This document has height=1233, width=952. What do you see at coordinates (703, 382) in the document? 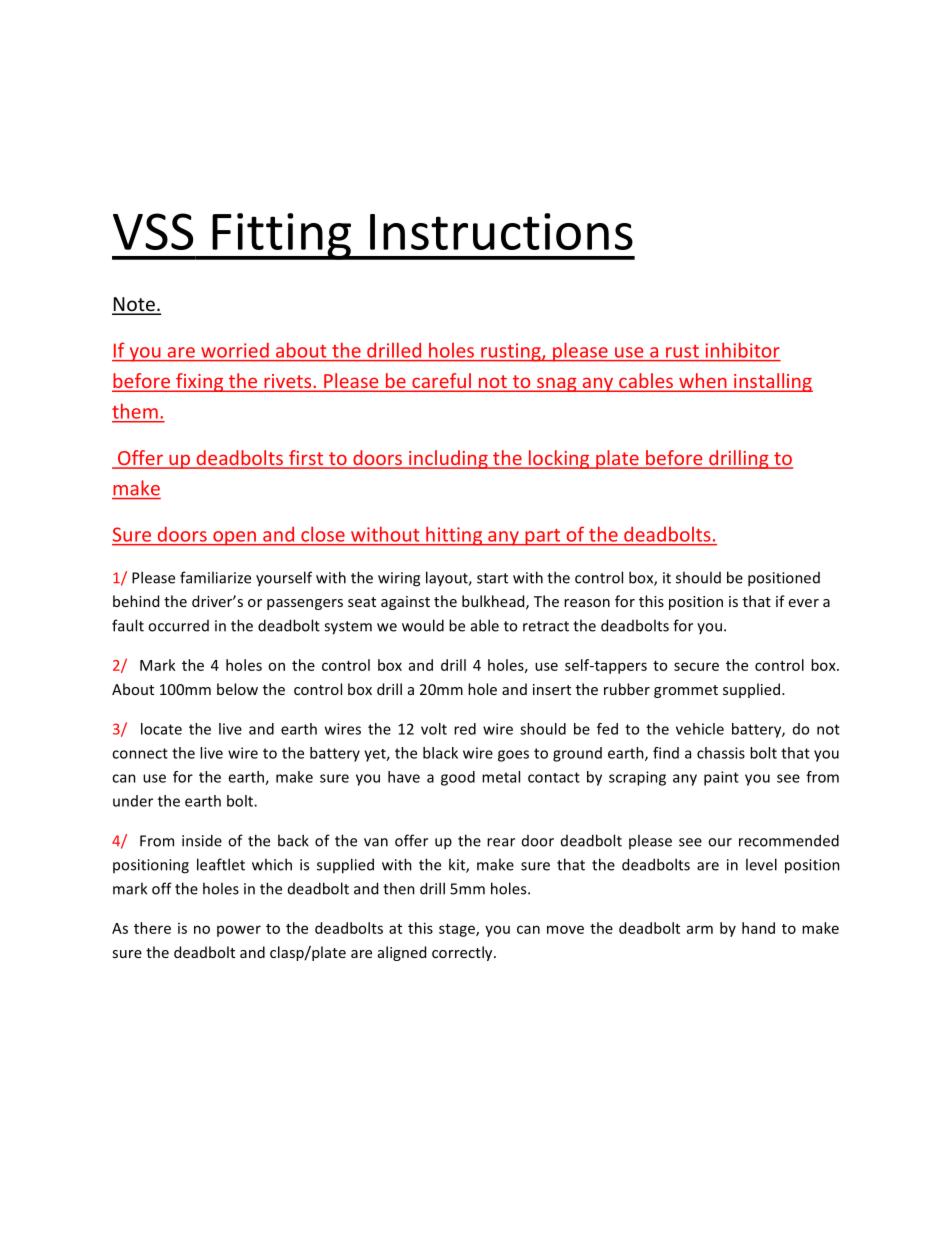
I see `when` at bounding box center [703, 382].
